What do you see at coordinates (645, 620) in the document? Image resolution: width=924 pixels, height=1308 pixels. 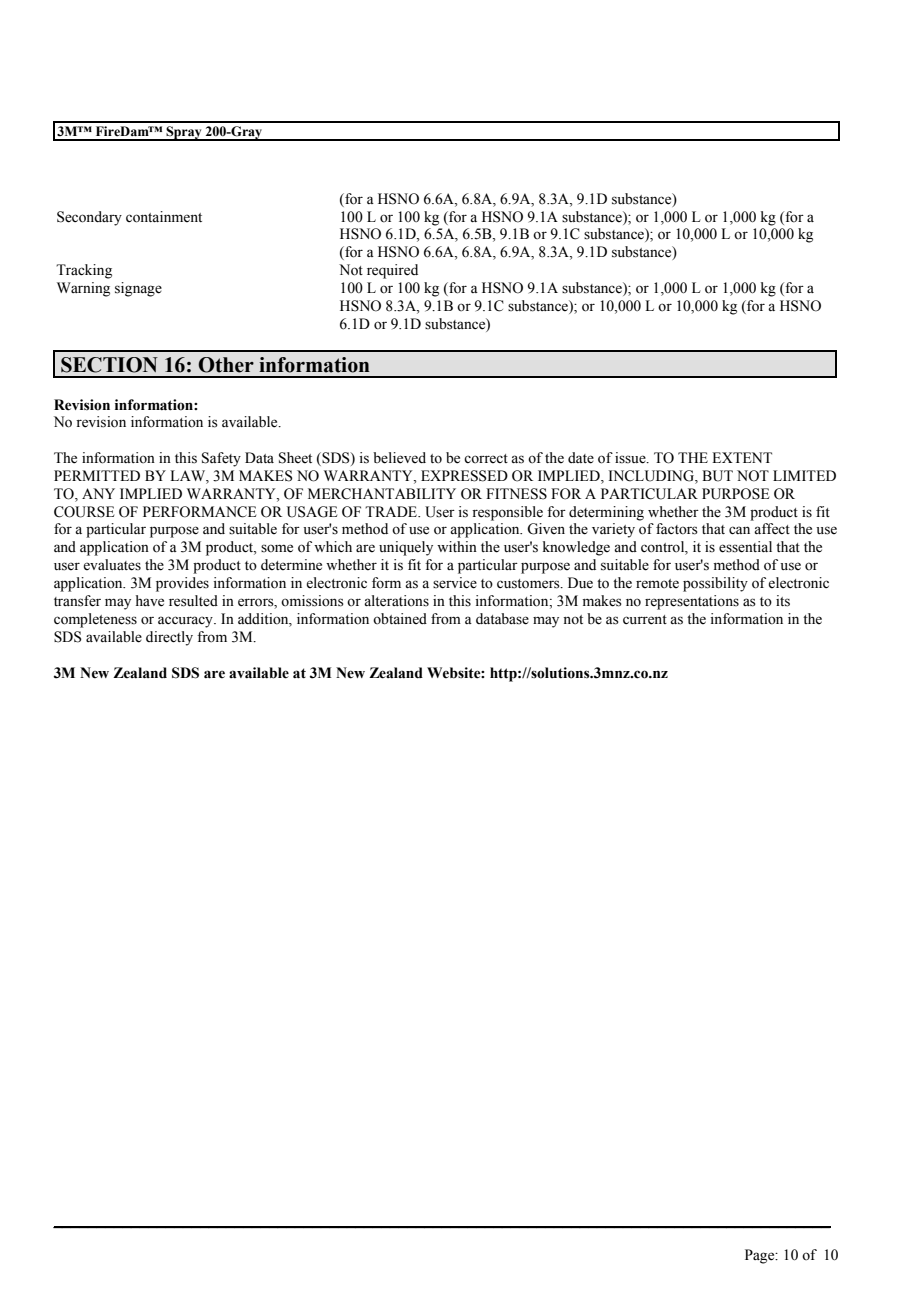 I see `current` at bounding box center [645, 620].
